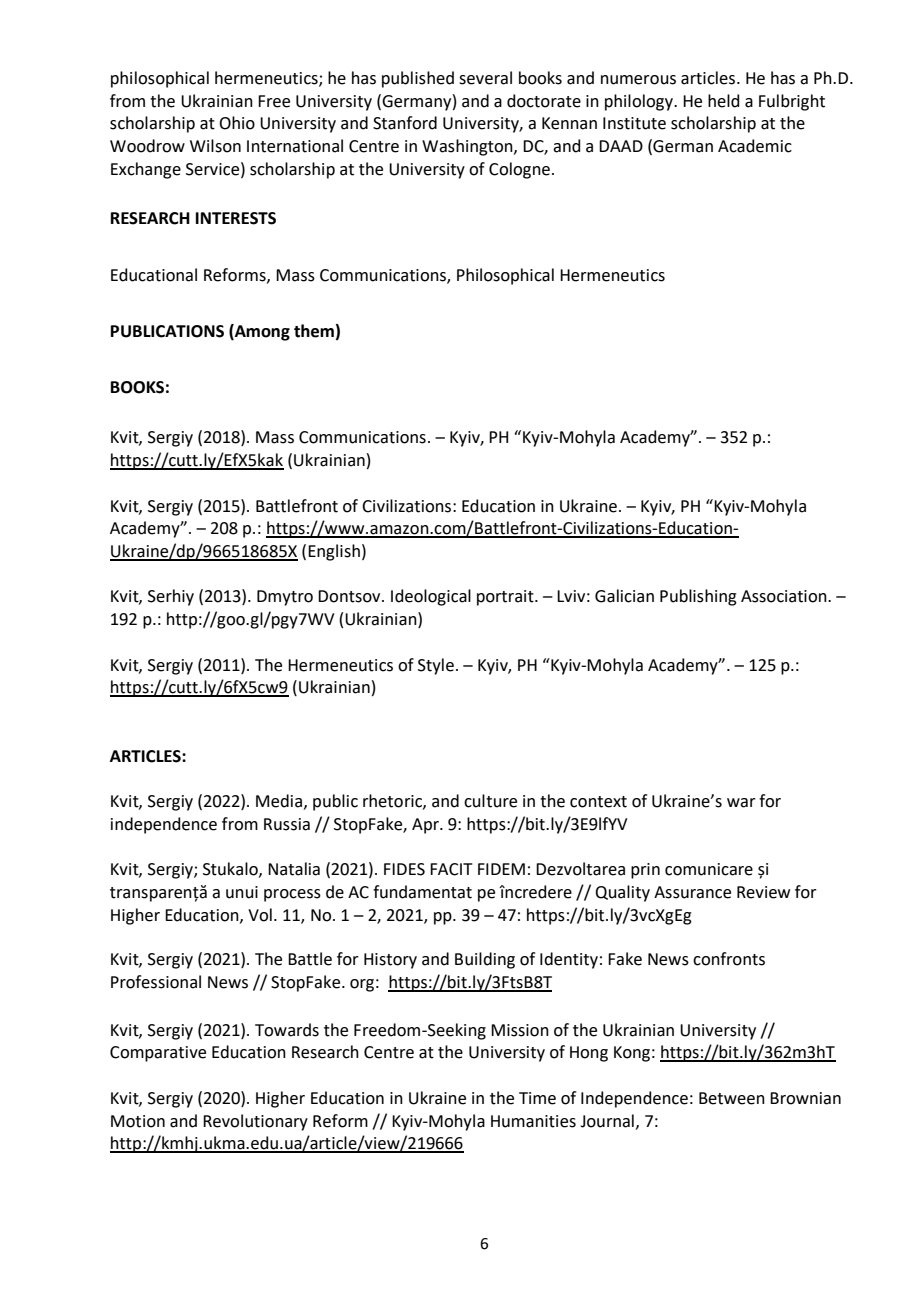 This screenshot has width=924, height=1308. Describe the element at coordinates (692, 892) in the screenshot. I see `Assurance` at that location.
